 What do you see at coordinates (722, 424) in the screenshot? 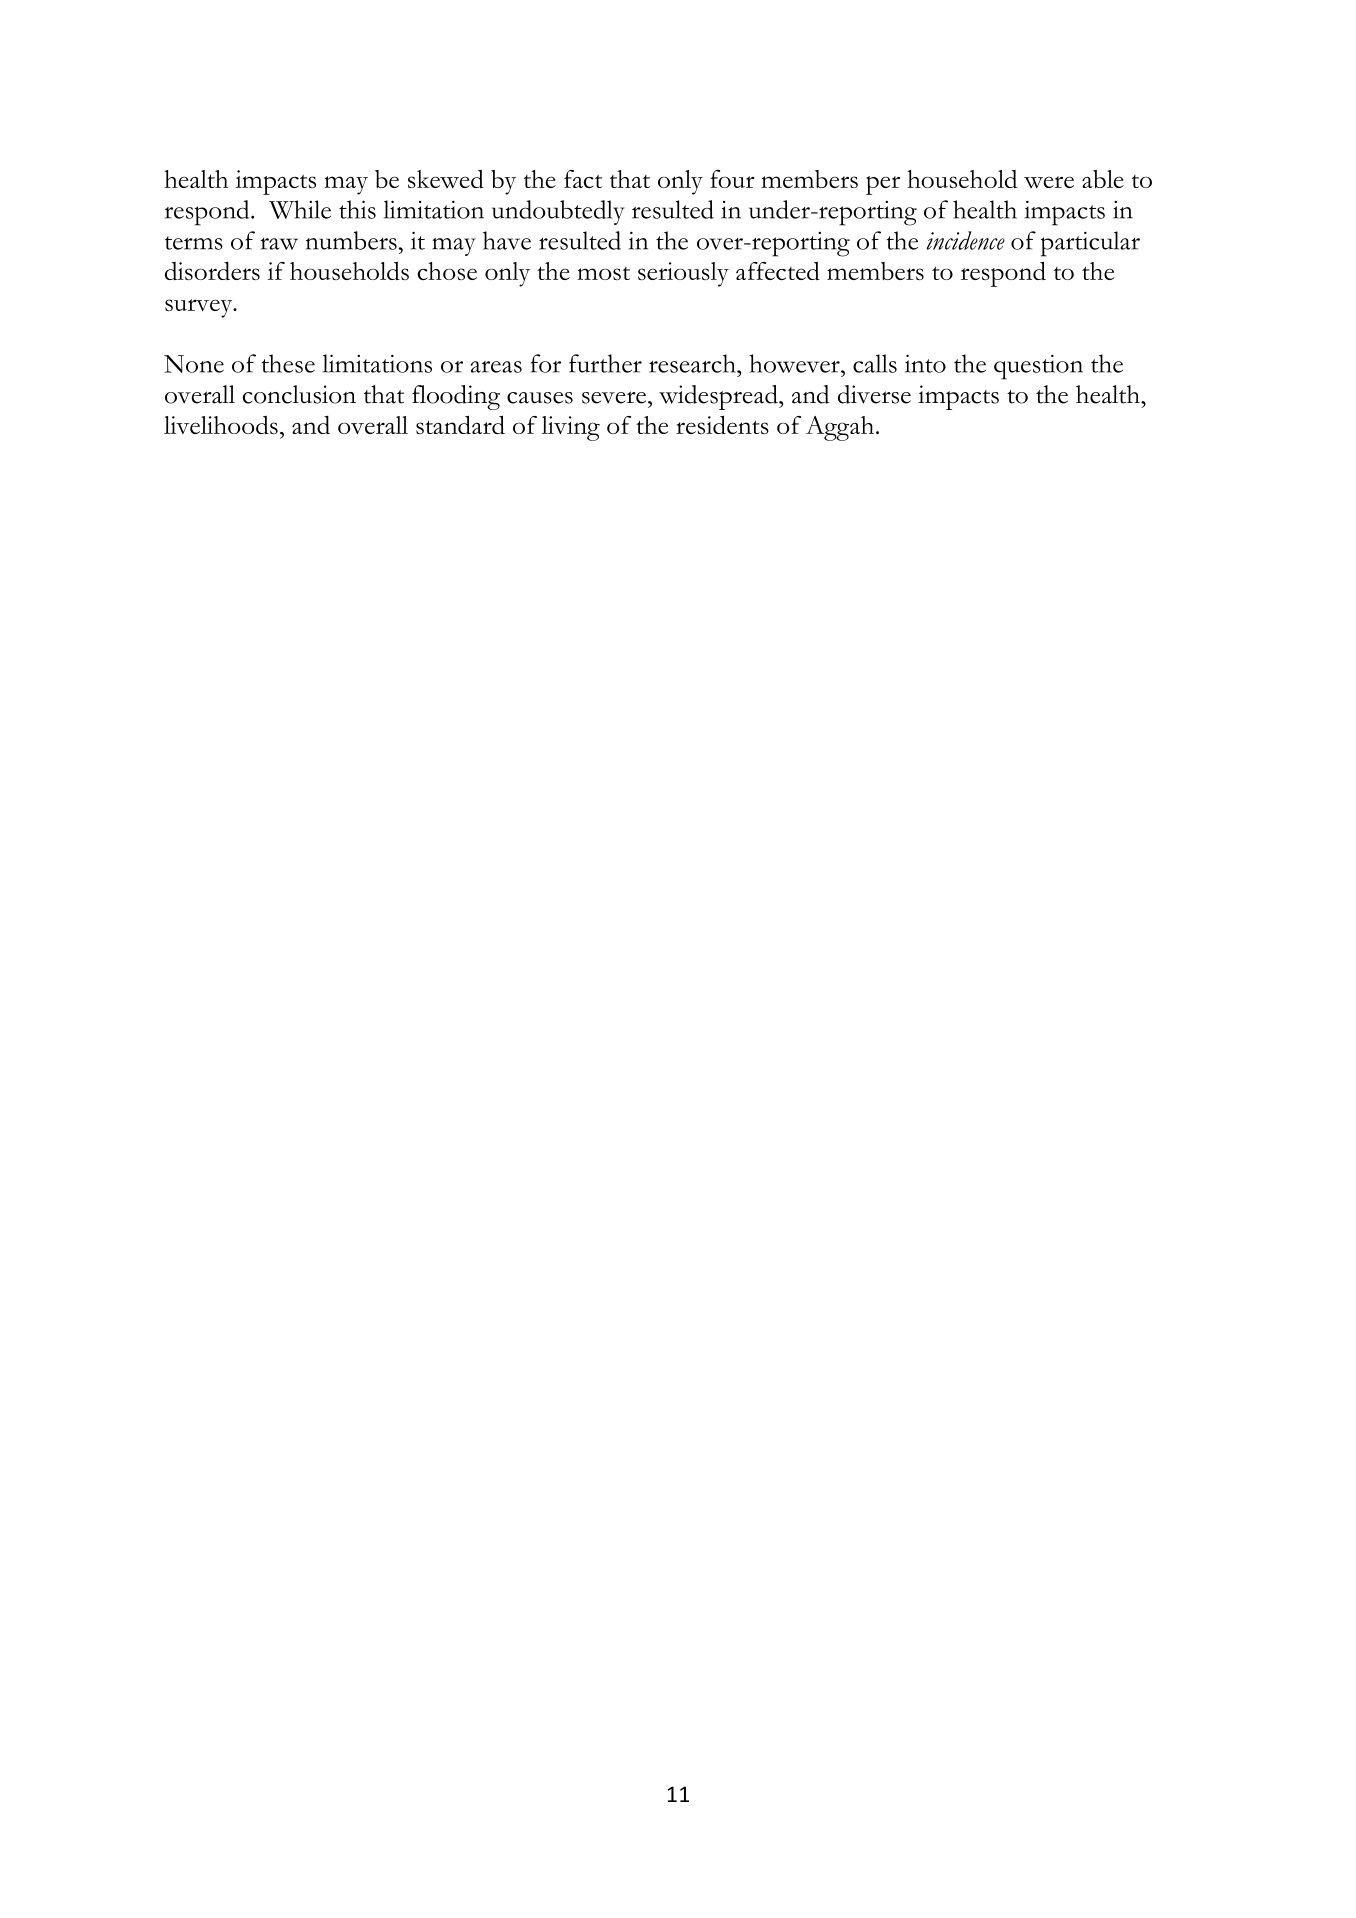
I see `residents` at bounding box center [722, 424].
